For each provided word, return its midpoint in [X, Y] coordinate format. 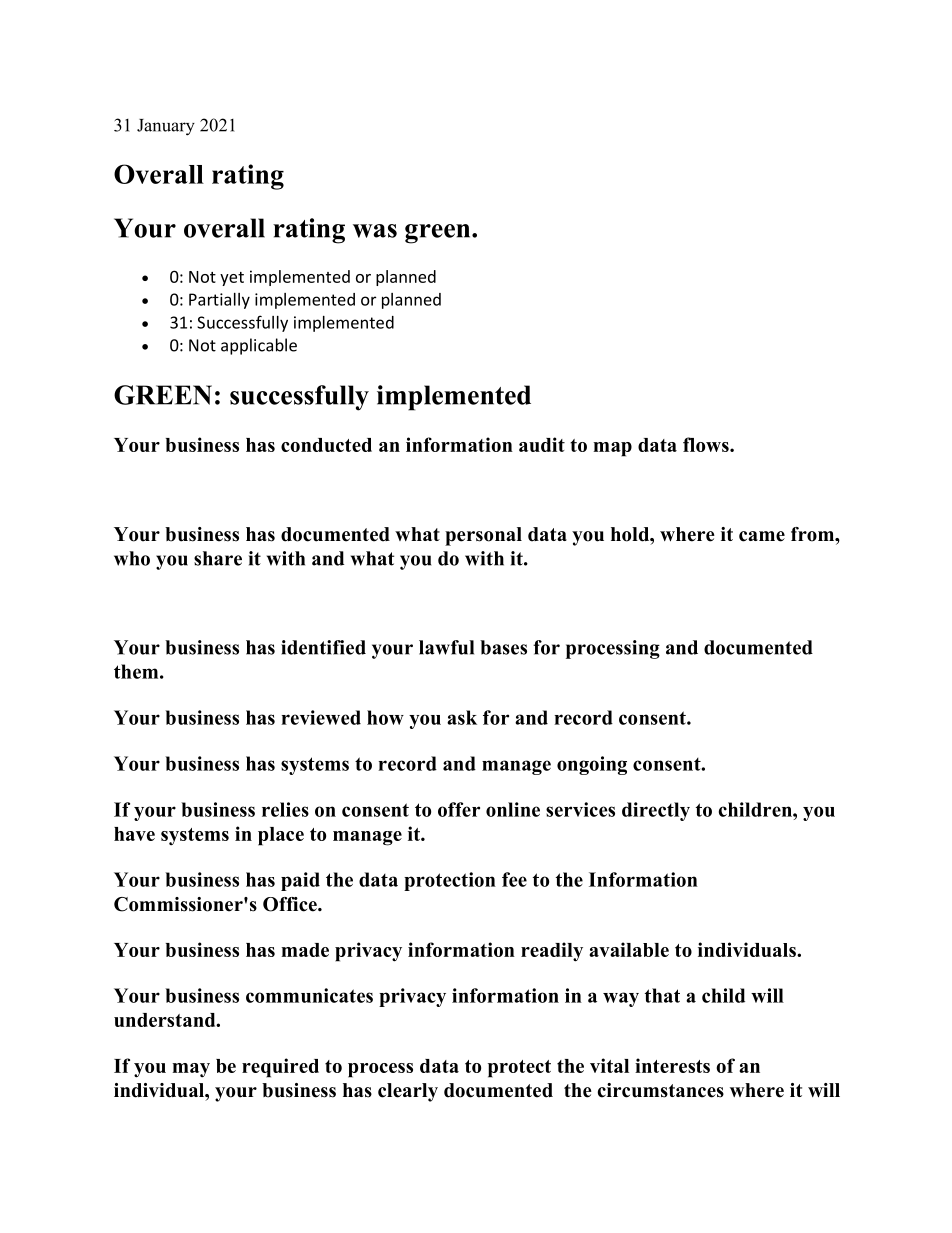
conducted [326, 445]
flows [707, 444]
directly [656, 811]
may [191, 1070]
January [166, 127]
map [612, 449]
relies [285, 809]
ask [462, 717]
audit [542, 444]
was [375, 231]
